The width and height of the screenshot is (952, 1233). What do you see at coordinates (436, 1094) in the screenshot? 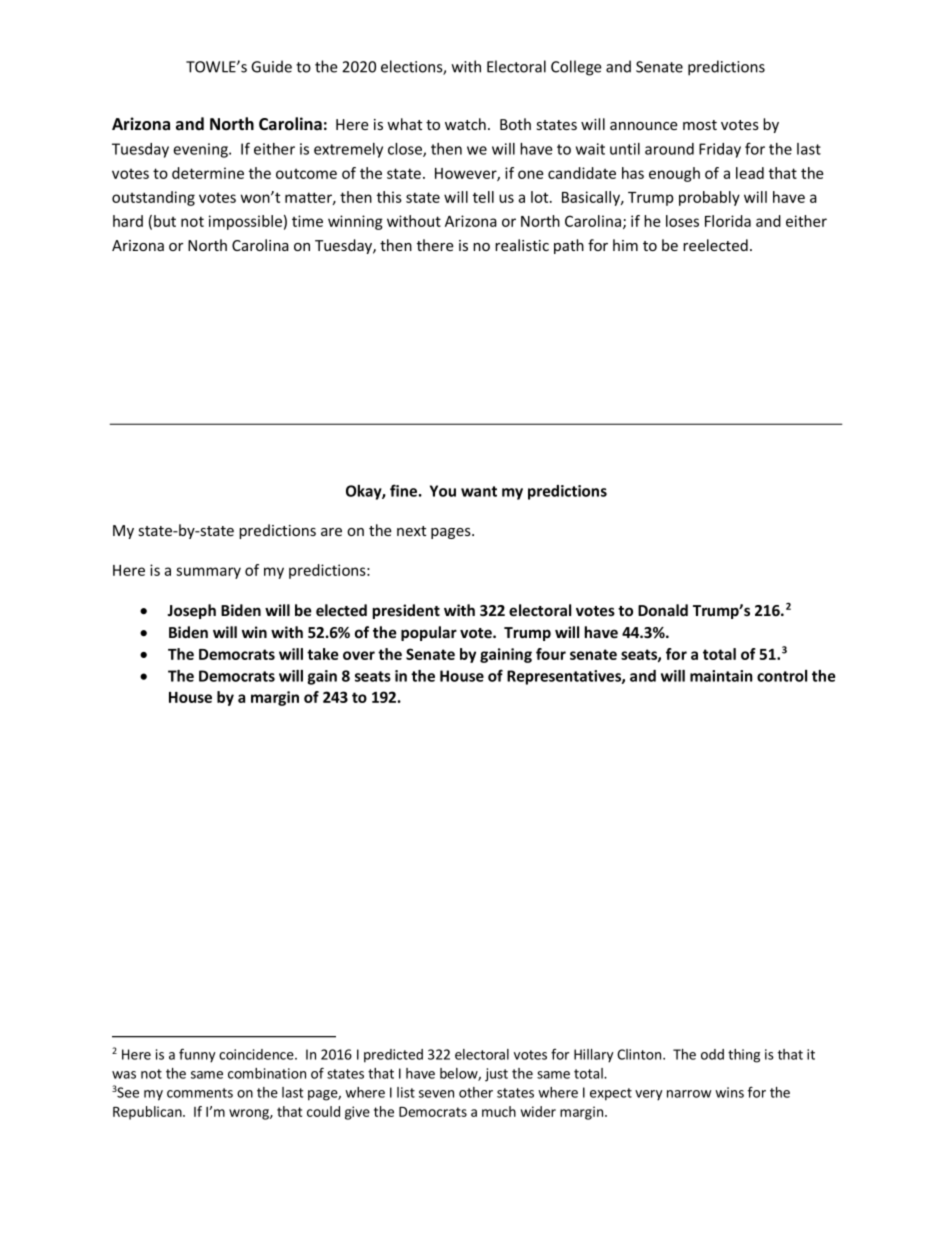
I see `seven` at bounding box center [436, 1094].
